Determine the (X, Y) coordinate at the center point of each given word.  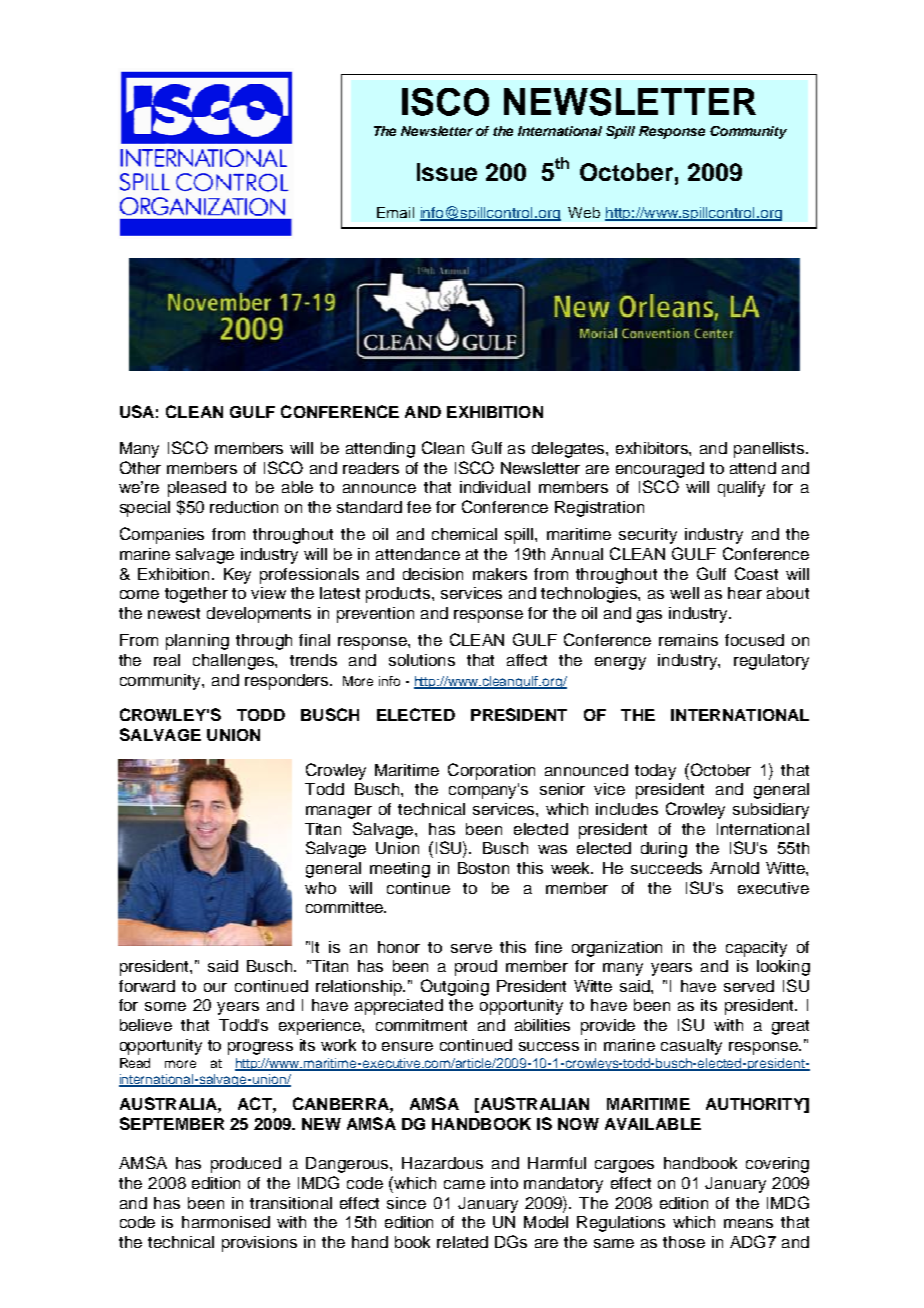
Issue (447, 172)
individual (495, 487)
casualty (691, 1047)
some (165, 1006)
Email (395, 212)
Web (584, 212)
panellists (770, 450)
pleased (197, 489)
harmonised (226, 1222)
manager (339, 812)
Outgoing (455, 987)
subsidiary (771, 811)
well (684, 593)
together (196, 595)
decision (433, 574)
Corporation (491, 771)
